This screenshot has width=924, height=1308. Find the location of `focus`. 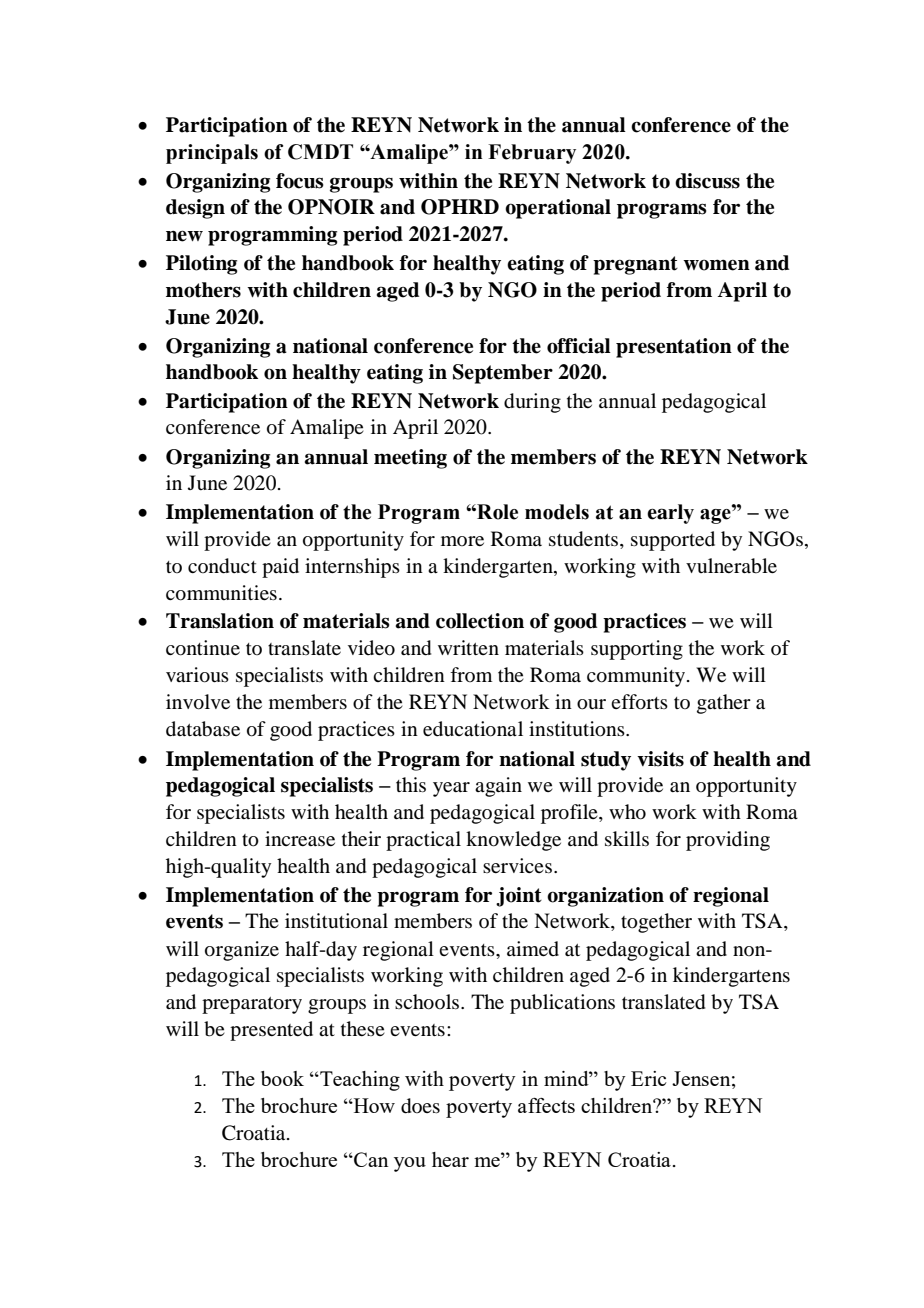

focus is located at coordinates (300, 181).
